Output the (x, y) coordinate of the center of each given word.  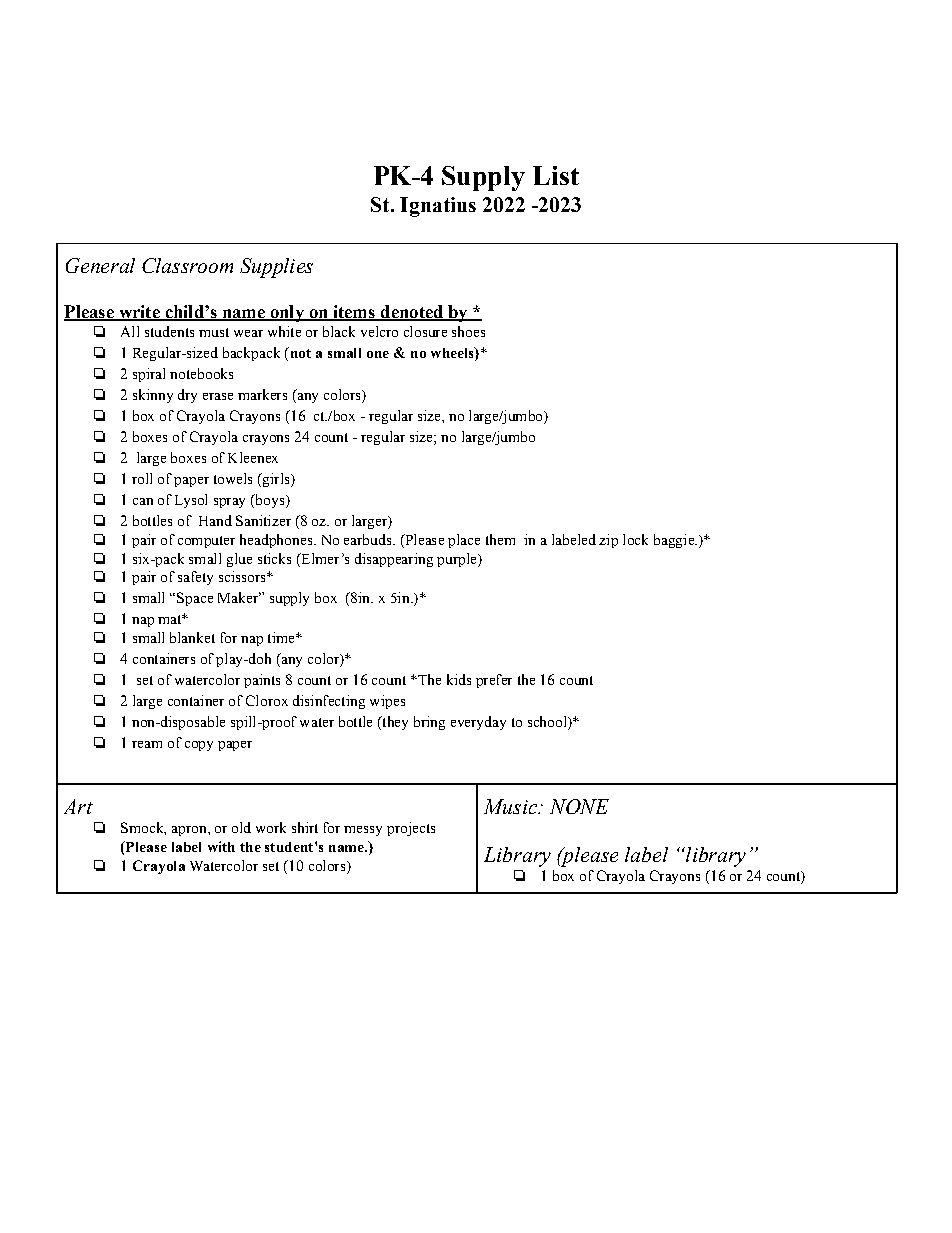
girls (276, 480)
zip (608, 541)
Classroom (187, 265)
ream (147, 744)
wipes (387, 702)
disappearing (394, 560)
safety (195, 578)
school (548, 723)
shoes (468, 331)
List (556, 175)
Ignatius (438, 207)
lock (635, 539)
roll (142, 478)
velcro (379, 331)
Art (78, 806)
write (139, 313)
